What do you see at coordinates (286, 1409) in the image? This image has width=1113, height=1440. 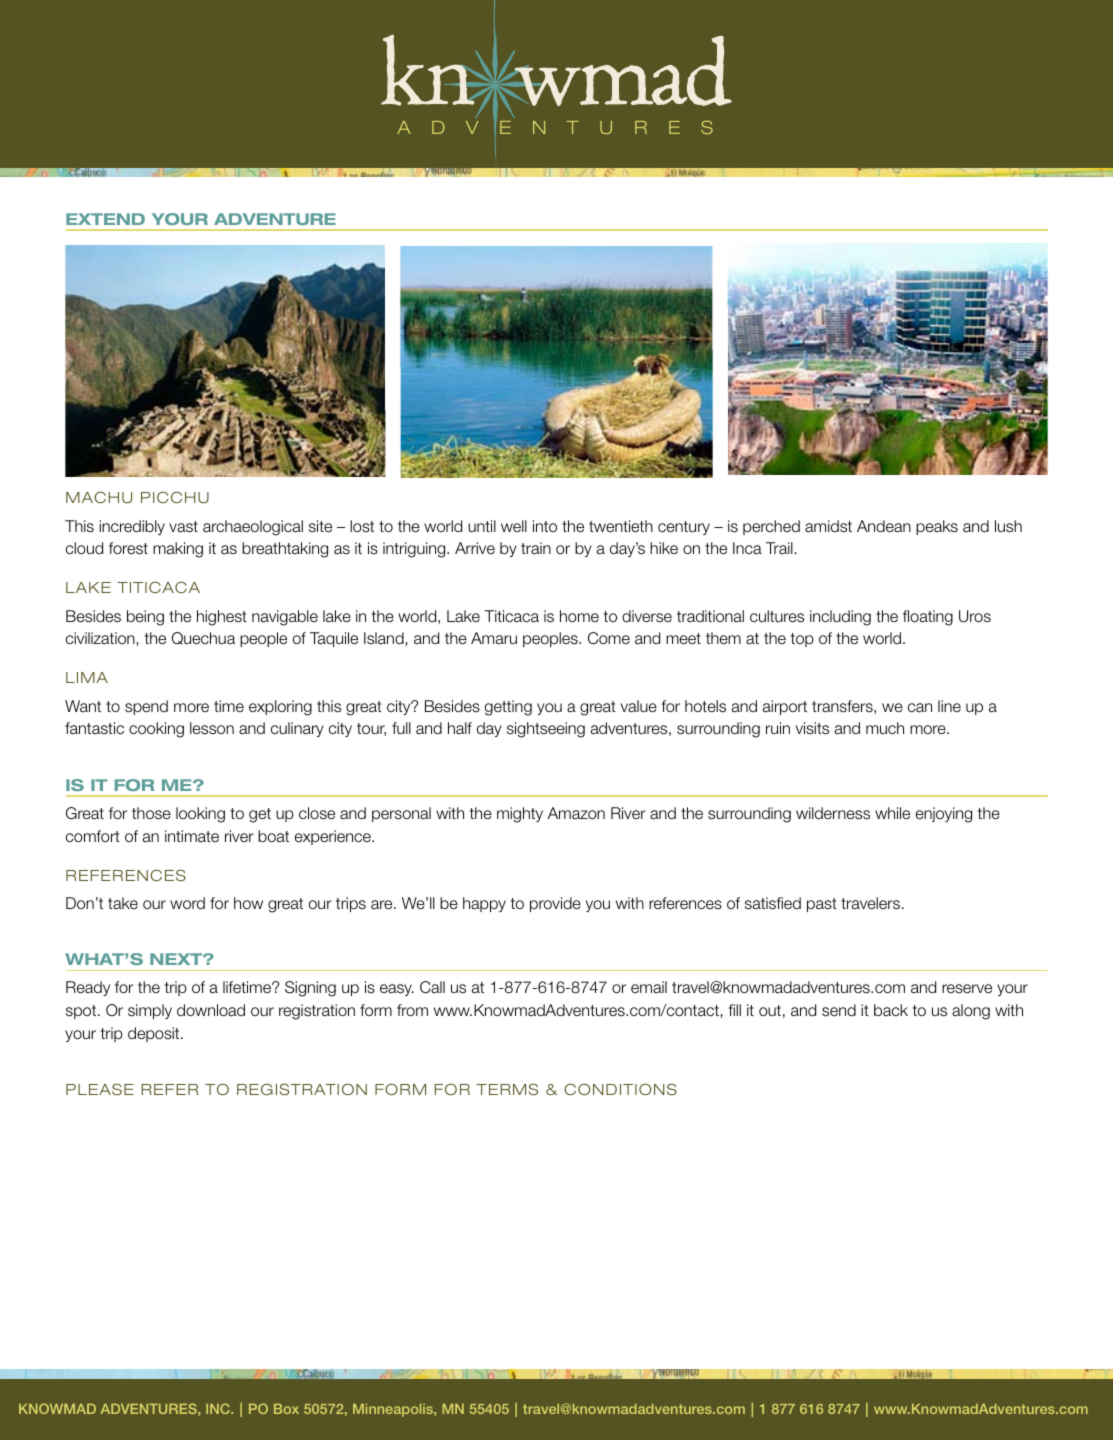 I see `Box` at bounding box center [286, 1409].
